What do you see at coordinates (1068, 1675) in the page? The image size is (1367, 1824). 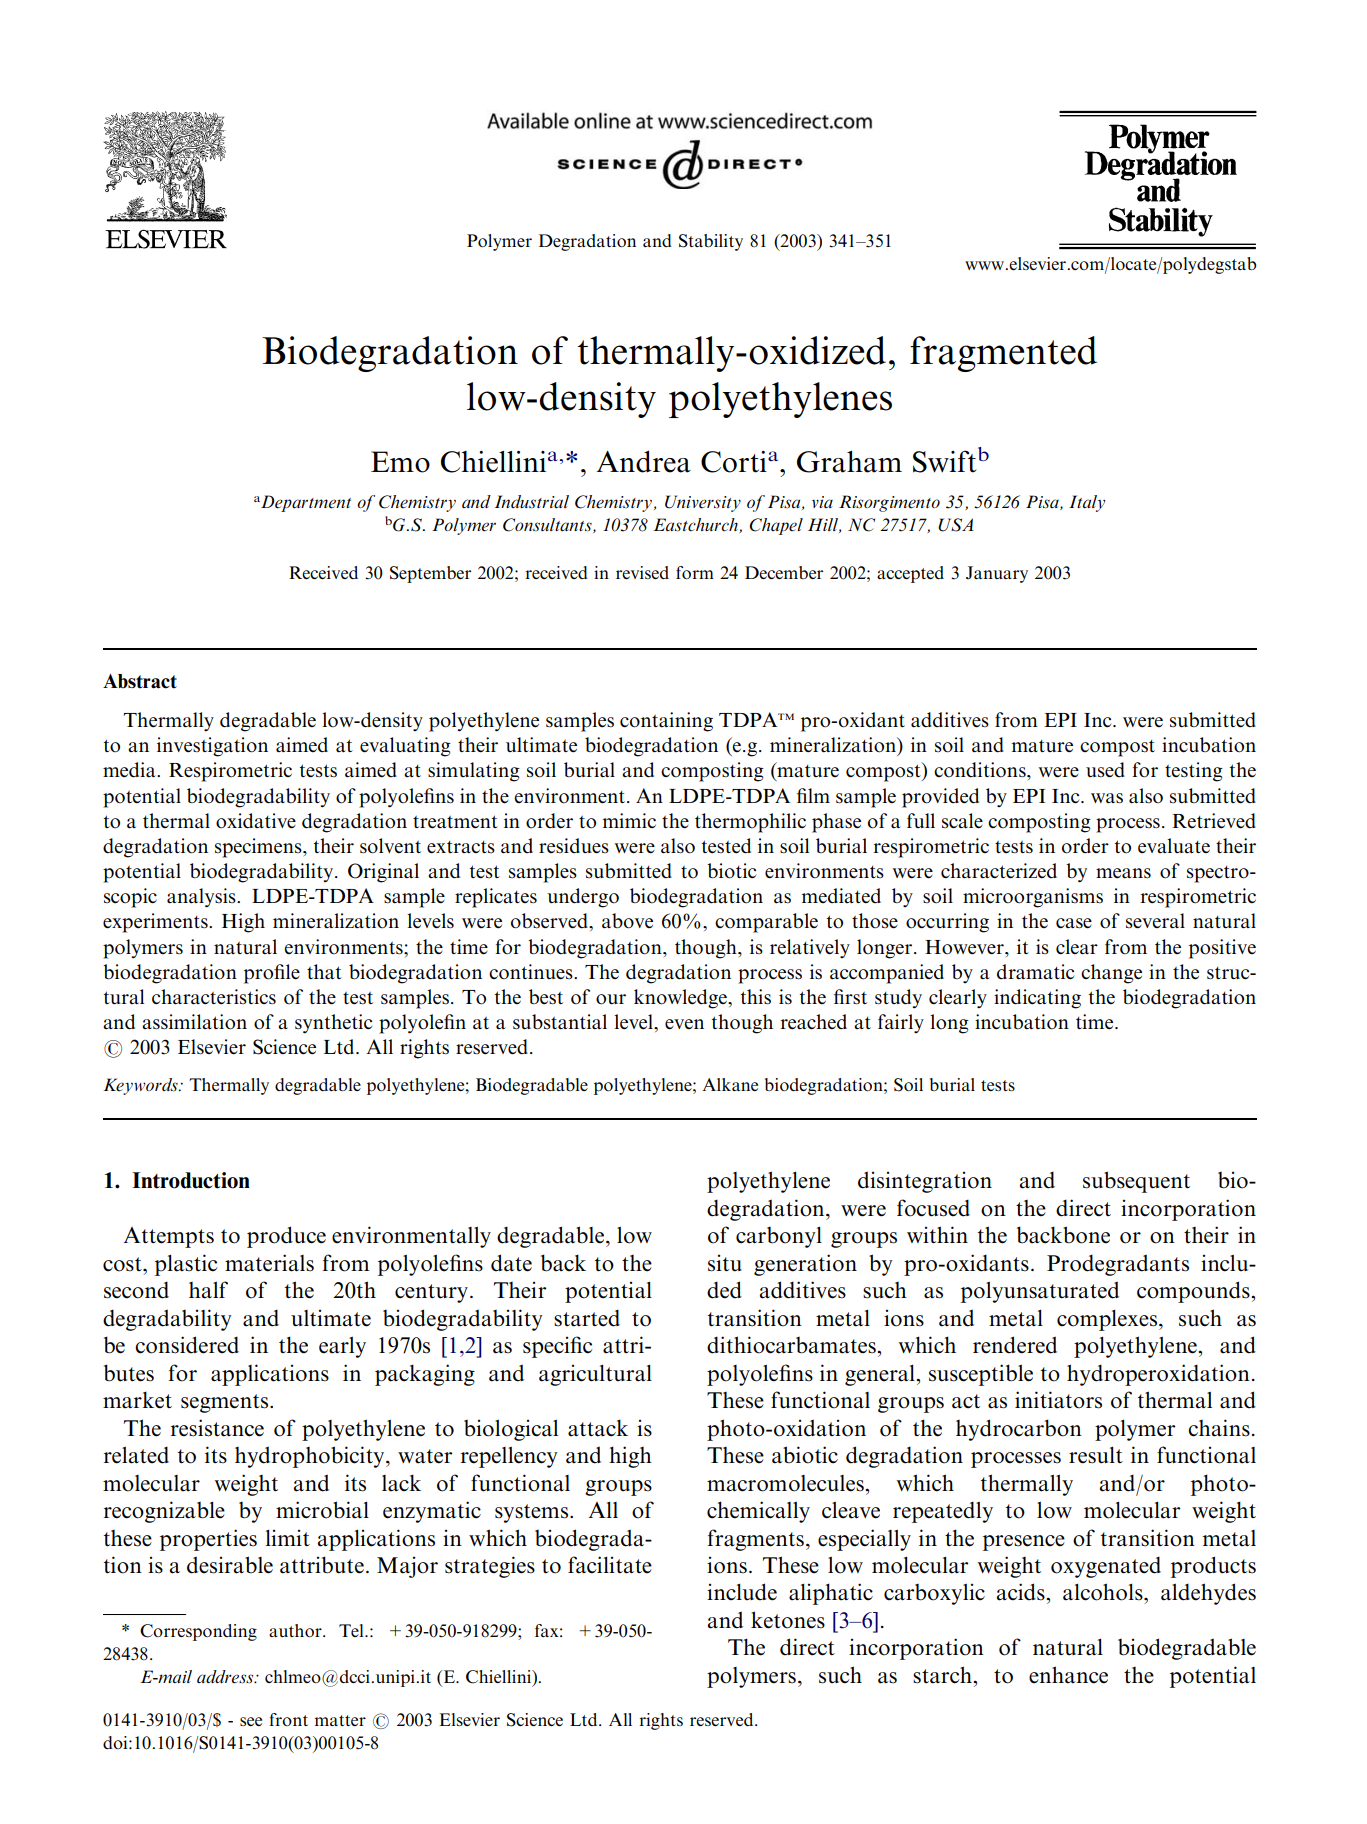 I see `enhance` at bounding box center [1068, 1675].
